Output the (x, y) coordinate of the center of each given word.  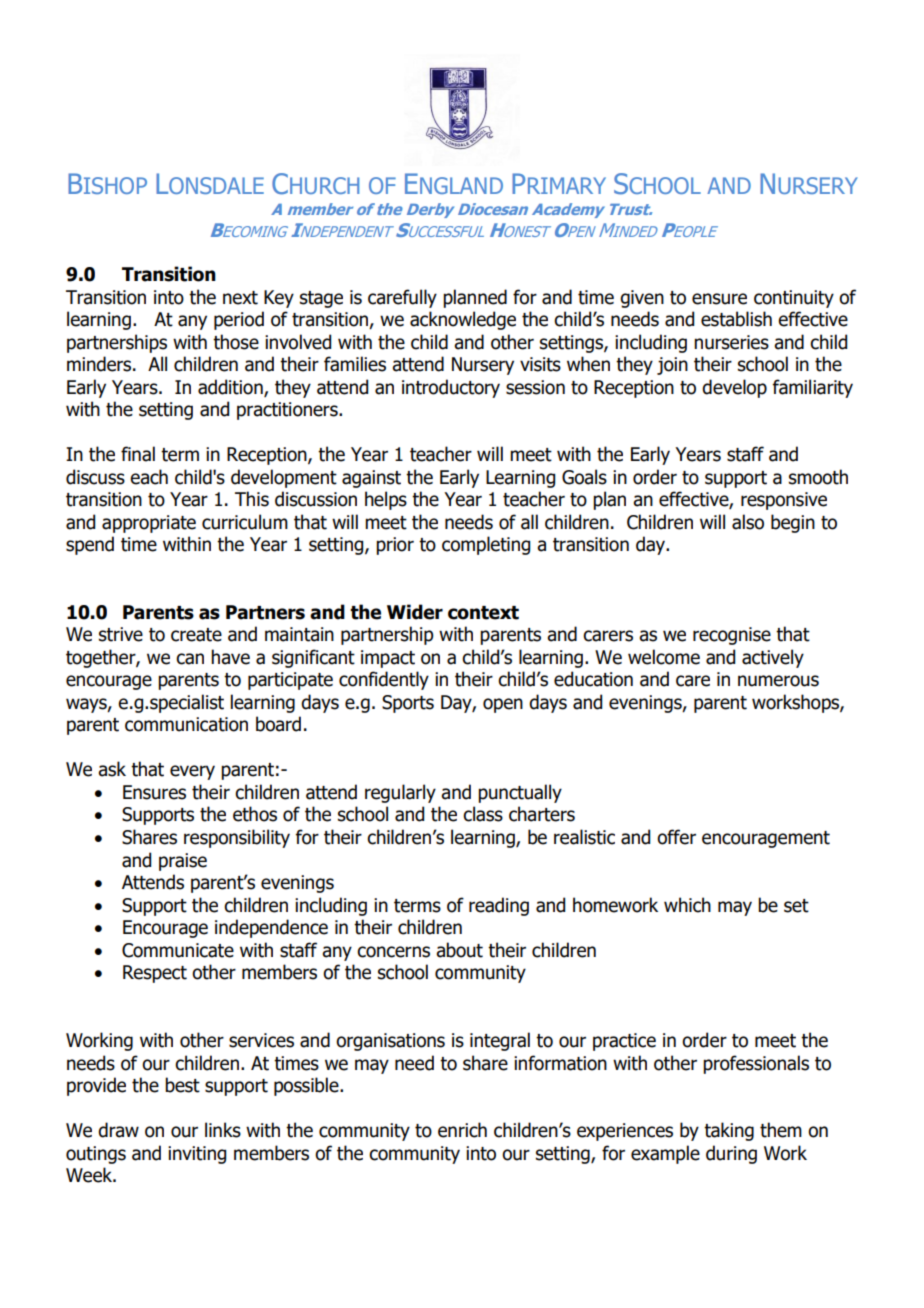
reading (499, 906)
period (239, 320)
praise (183, 862)
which (687, 905)
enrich (462, 1130)
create (196, 635)
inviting (197, 1155)
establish (736, 319)
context (483, 613)
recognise (732, 636)
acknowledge (463, 320)
